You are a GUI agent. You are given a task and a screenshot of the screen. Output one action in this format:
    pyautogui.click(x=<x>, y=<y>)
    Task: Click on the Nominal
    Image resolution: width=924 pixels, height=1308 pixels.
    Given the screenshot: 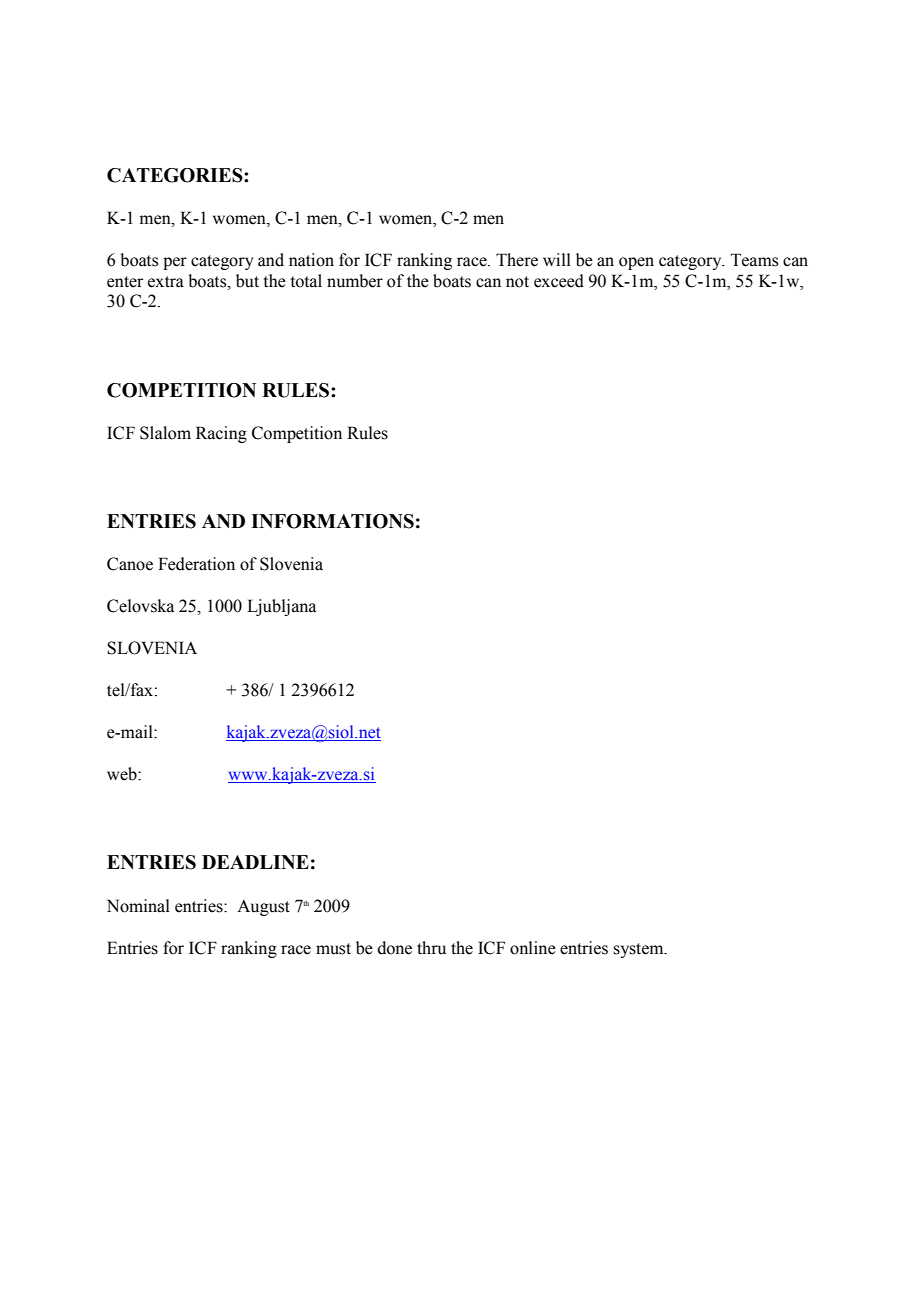 What is the action you would take?
    pyautogui.click(x=138, y=906)
